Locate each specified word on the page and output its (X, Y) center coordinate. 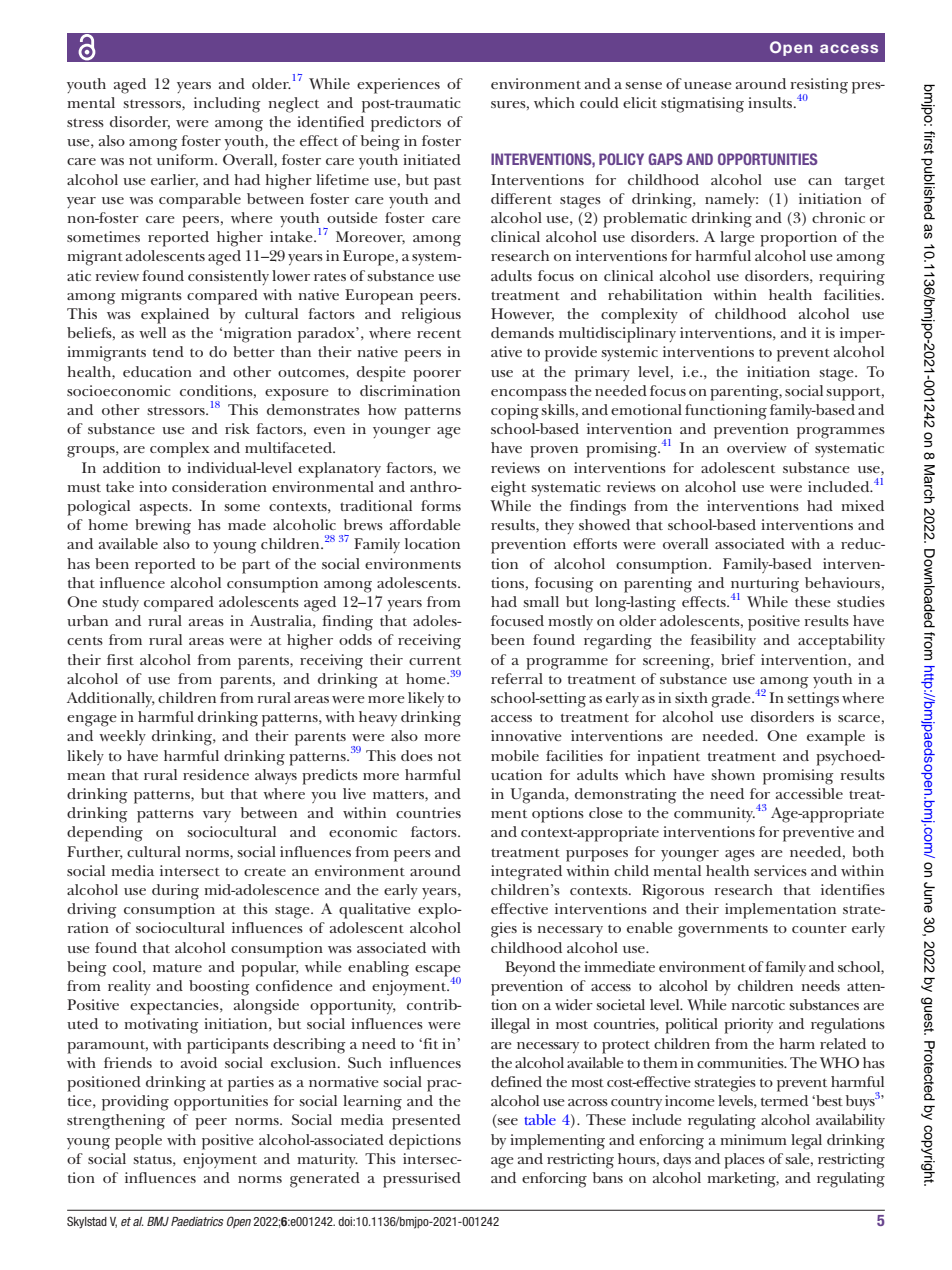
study (120, 603)
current (435, 660)
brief (738, 659)
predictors (406, 124)
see (507, 1123)
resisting (819, 86)
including (227, 105)
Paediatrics (197, 1221)
